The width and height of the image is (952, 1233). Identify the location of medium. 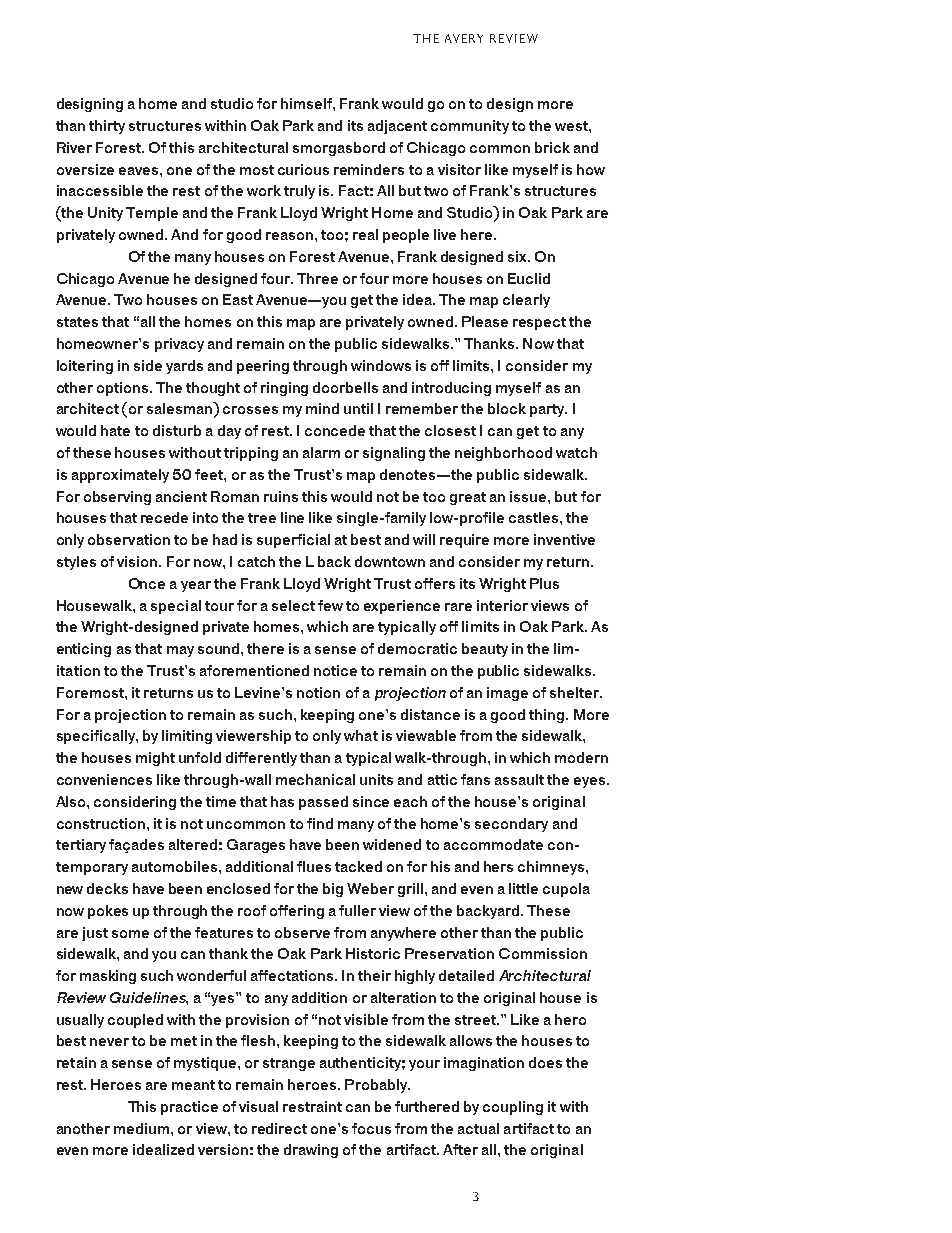
(141, 1128).
